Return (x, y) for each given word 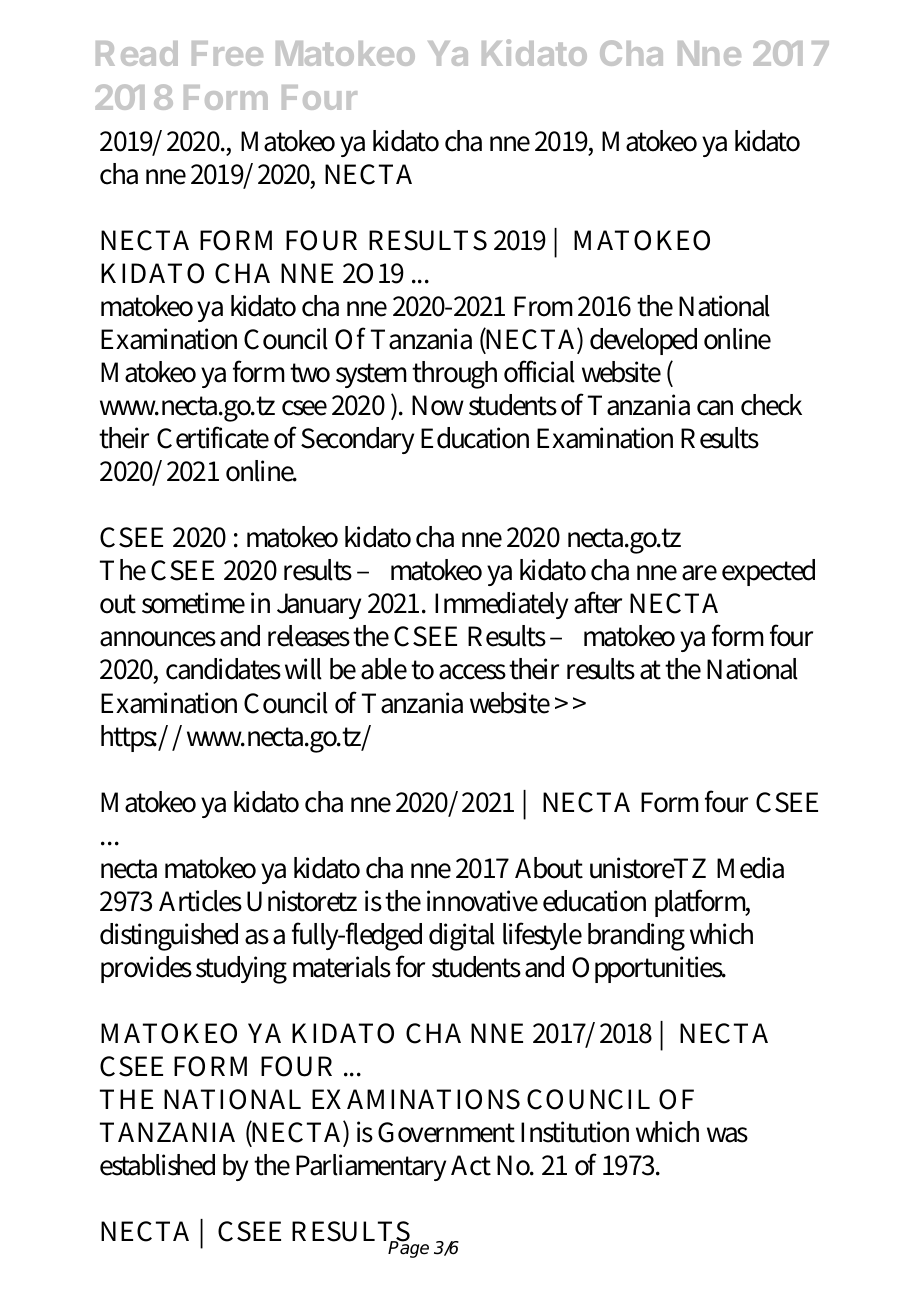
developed (643, 341)
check (771, 405)
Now (438, 405)
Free (227, 53)
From (543, 306)
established (157, 1165)
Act (471, 1165)
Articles (200, 901)
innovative (482, 901)
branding (636, 937)
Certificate (213, 437)
